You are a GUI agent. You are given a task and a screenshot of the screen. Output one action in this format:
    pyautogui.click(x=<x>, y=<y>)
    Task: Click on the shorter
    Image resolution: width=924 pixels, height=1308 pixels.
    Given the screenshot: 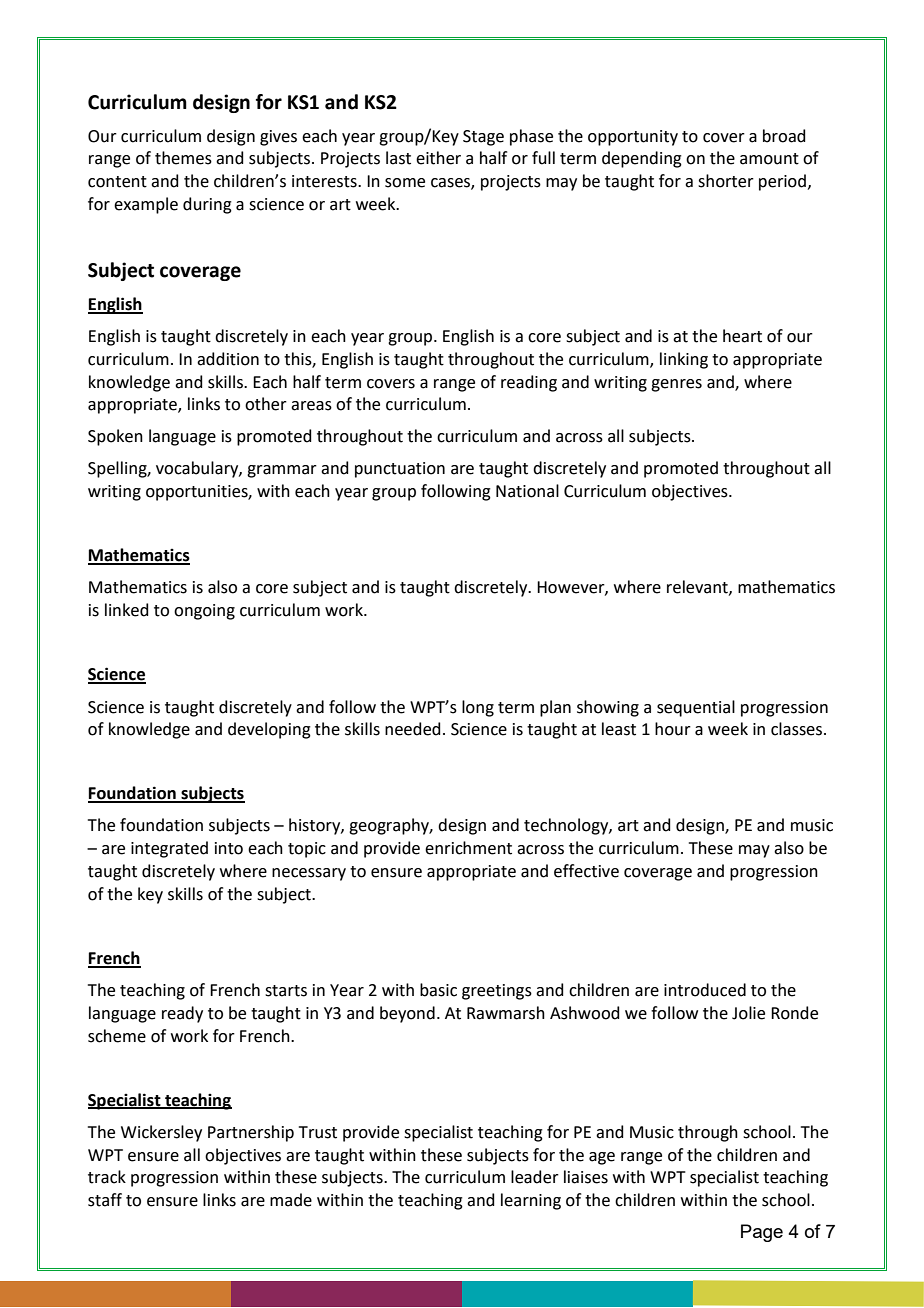 What is the action you would take?
    pyautogui.click(x=726, y=181)
